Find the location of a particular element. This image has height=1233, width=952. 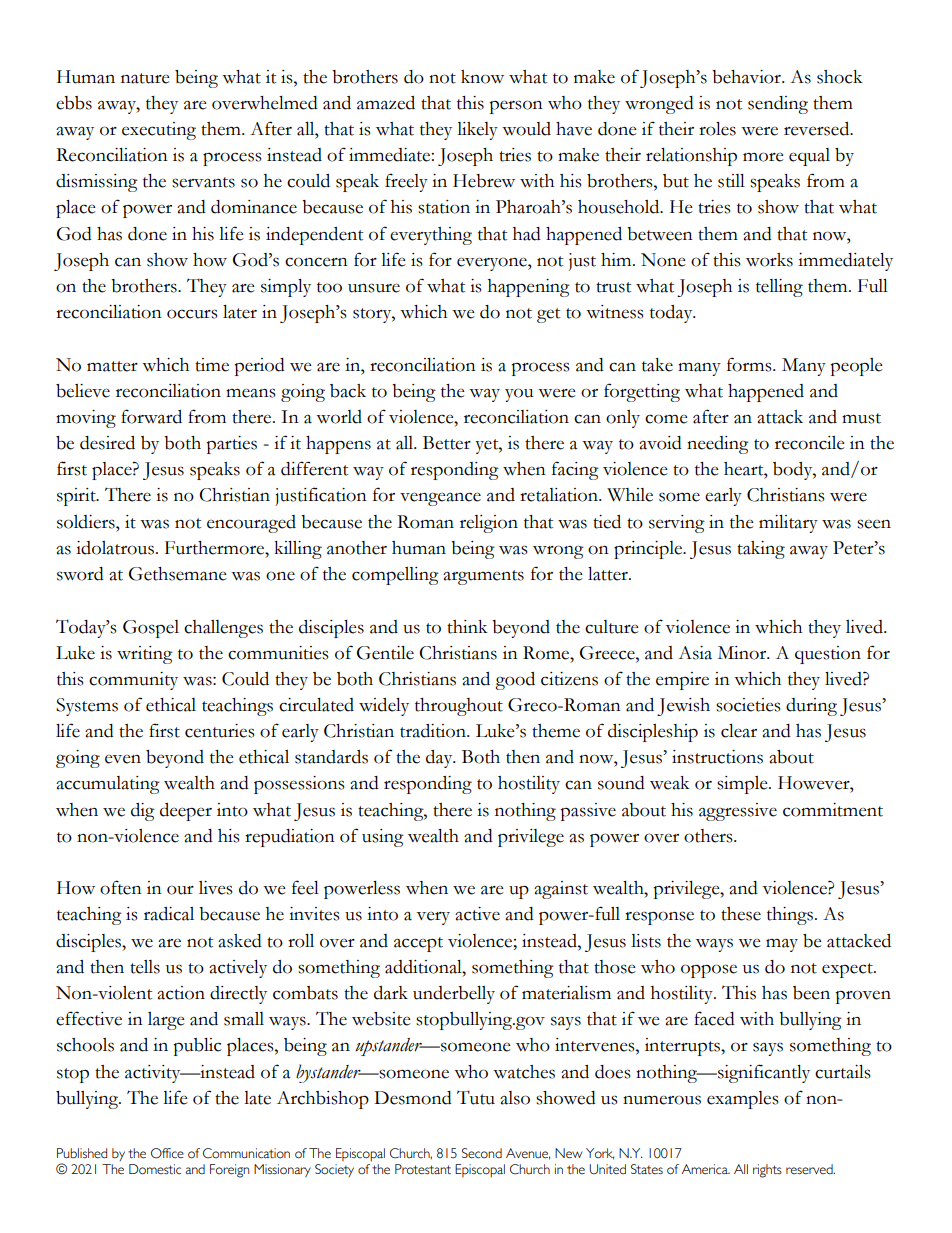

rights is located at coordinates (767, 1171).
